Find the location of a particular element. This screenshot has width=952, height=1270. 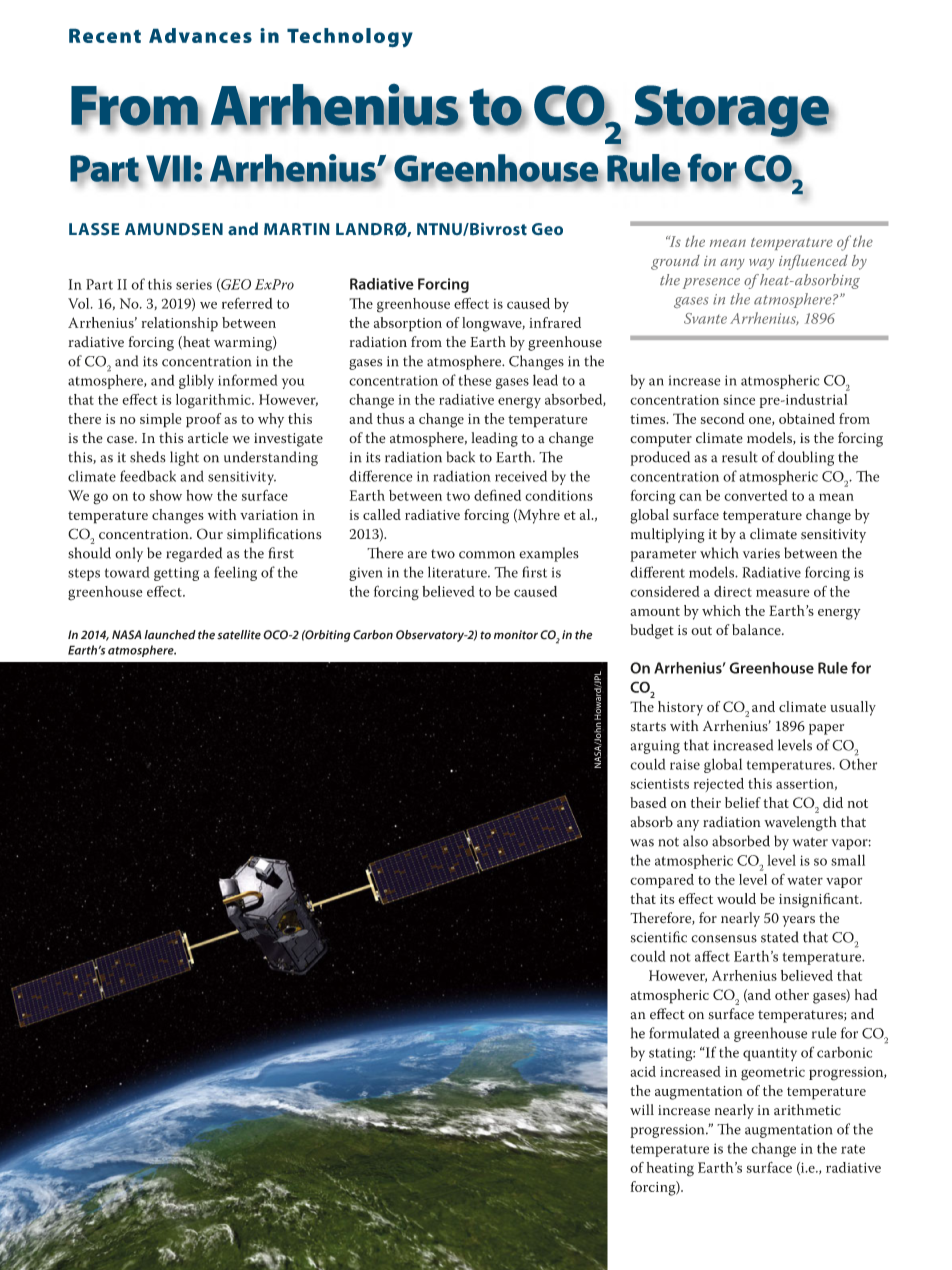

launched is located at coordinates (170, 635).
